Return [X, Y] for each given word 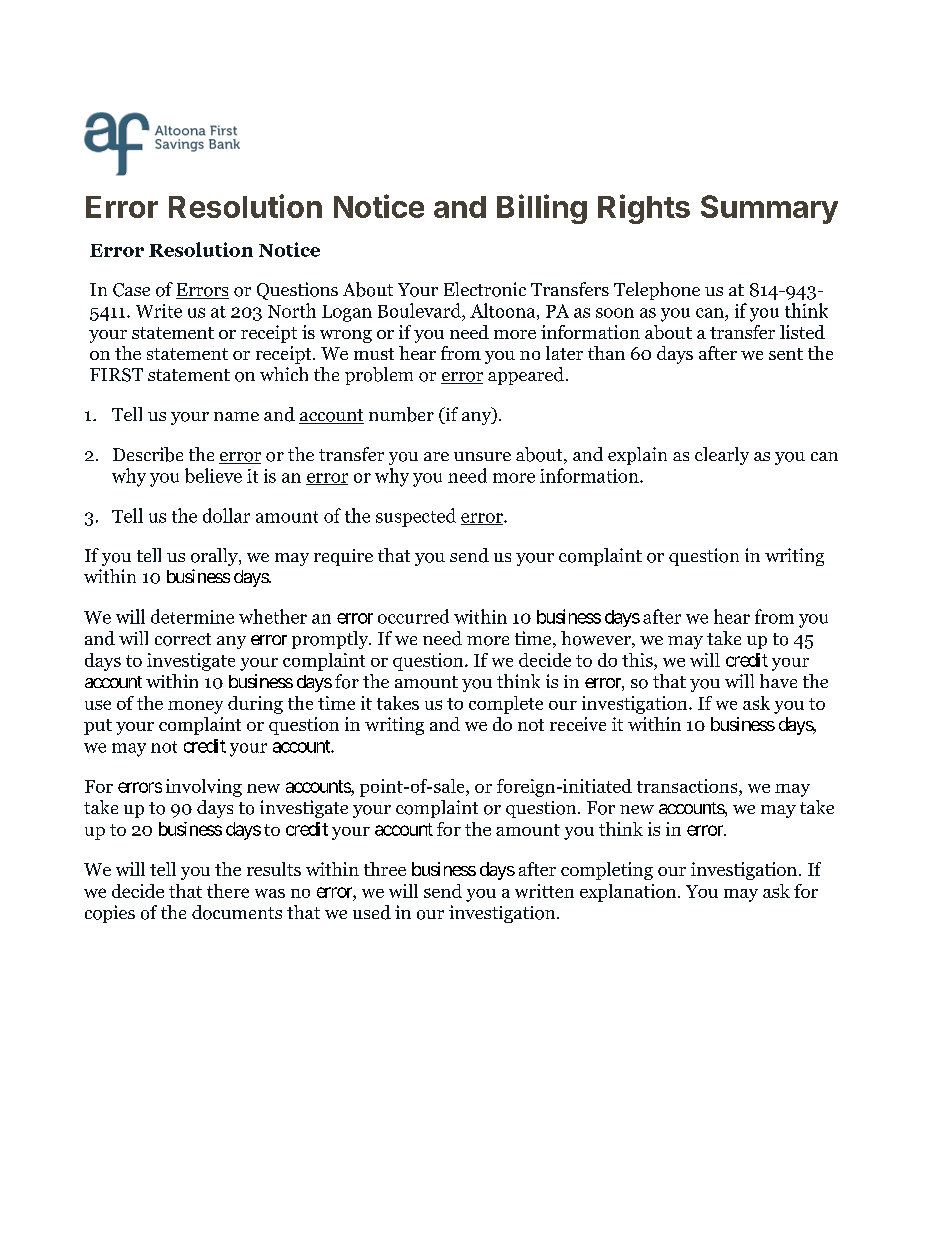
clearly [722, 456]
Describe [148, 454]
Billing [542, 209]
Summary [769, 209]
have [778, 681]
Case [131, 290]
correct [183, 639]
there [228, 891]
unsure [482, 456]
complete [506, 705]
